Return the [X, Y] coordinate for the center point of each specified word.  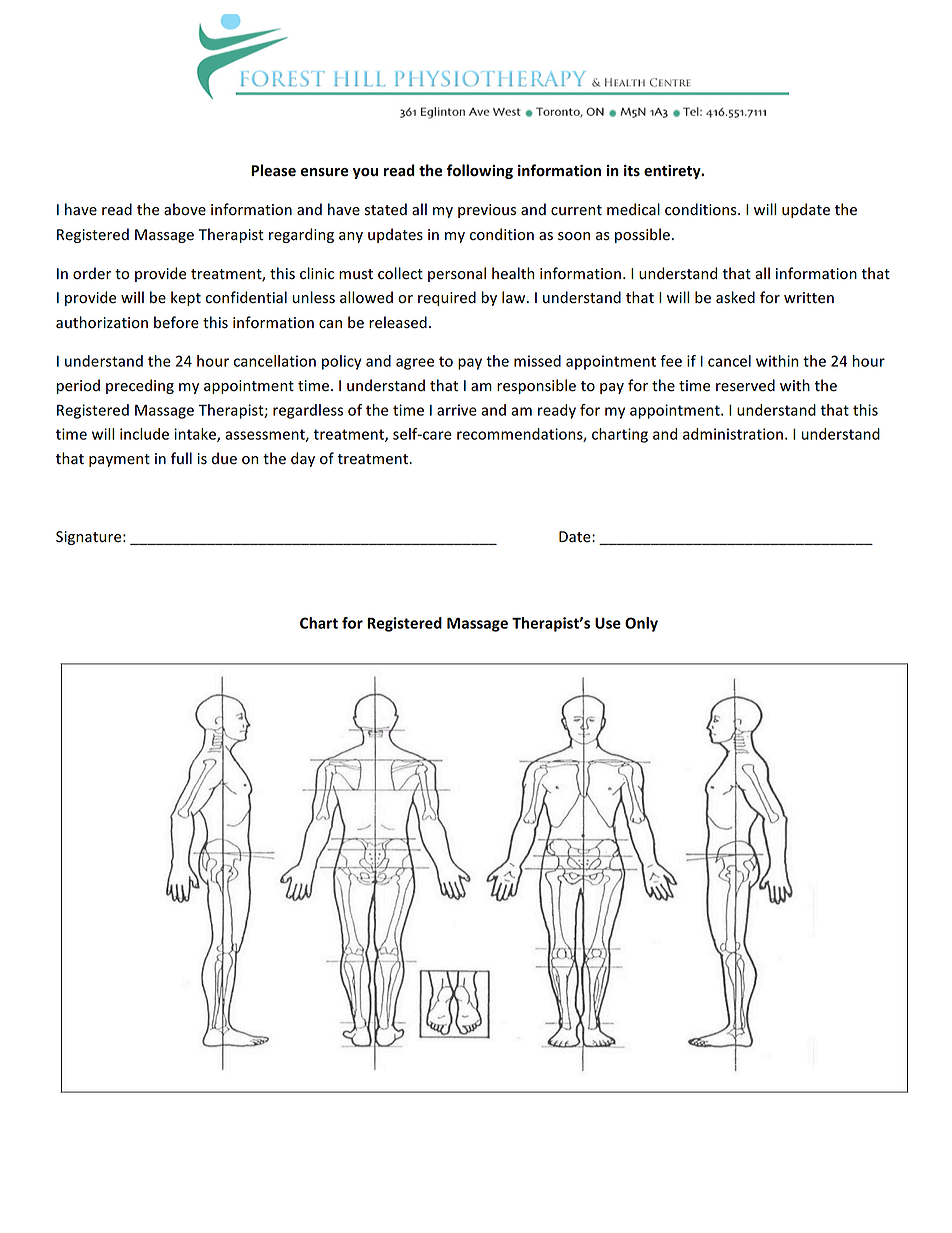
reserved [745, 385]
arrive [457, 410]
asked [735, 297]
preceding [140, 386]
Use [608, 623]
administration [733, 434]
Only [641, 624]
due [224, 458]
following [480, 171]
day [303, 459]
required [447, 298]
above [185, 209]
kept [186, 298]
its [632, 171]
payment [119, 460]
